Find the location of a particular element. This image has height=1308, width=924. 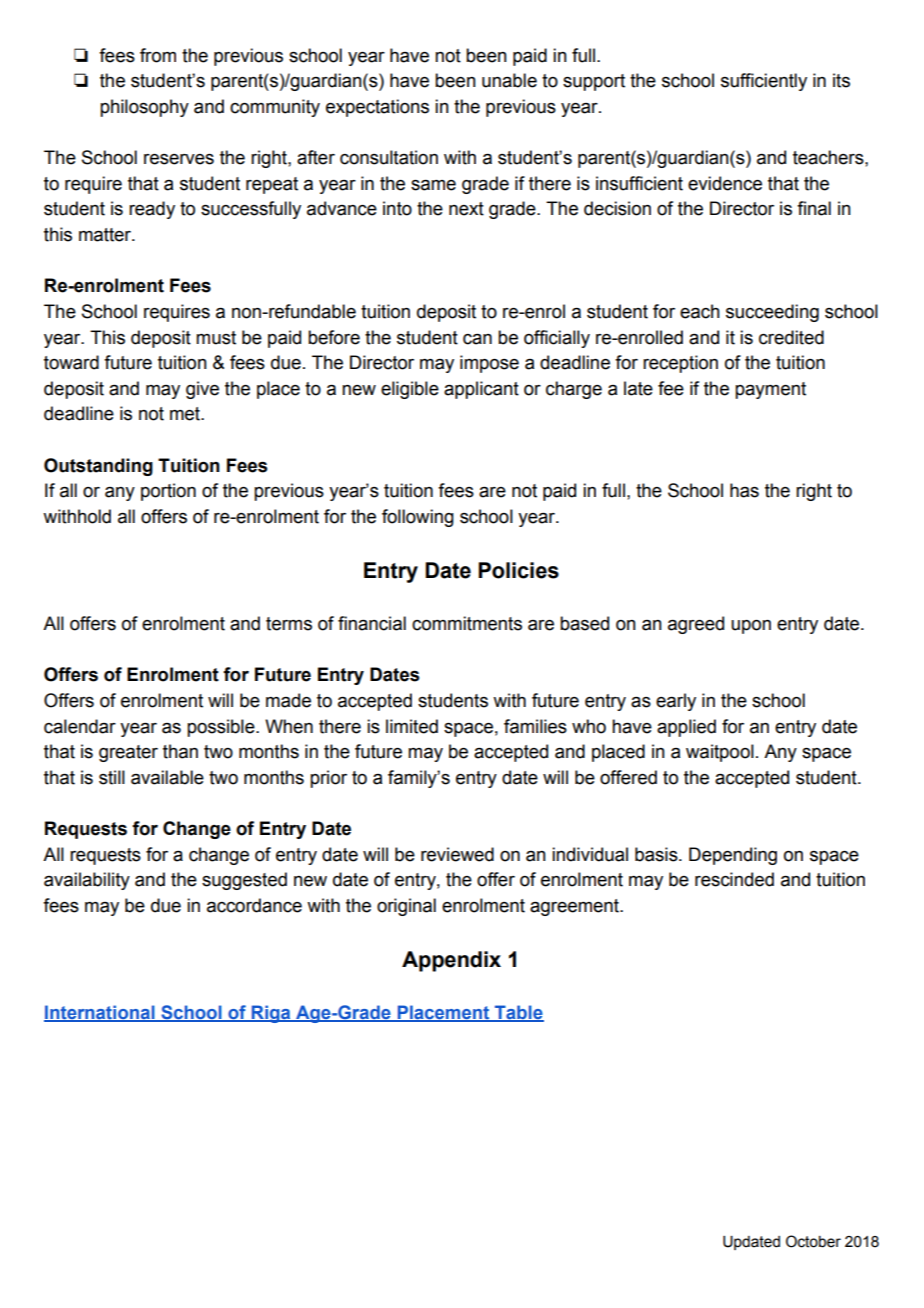

philosophy is located at coordinates (144, 108).
